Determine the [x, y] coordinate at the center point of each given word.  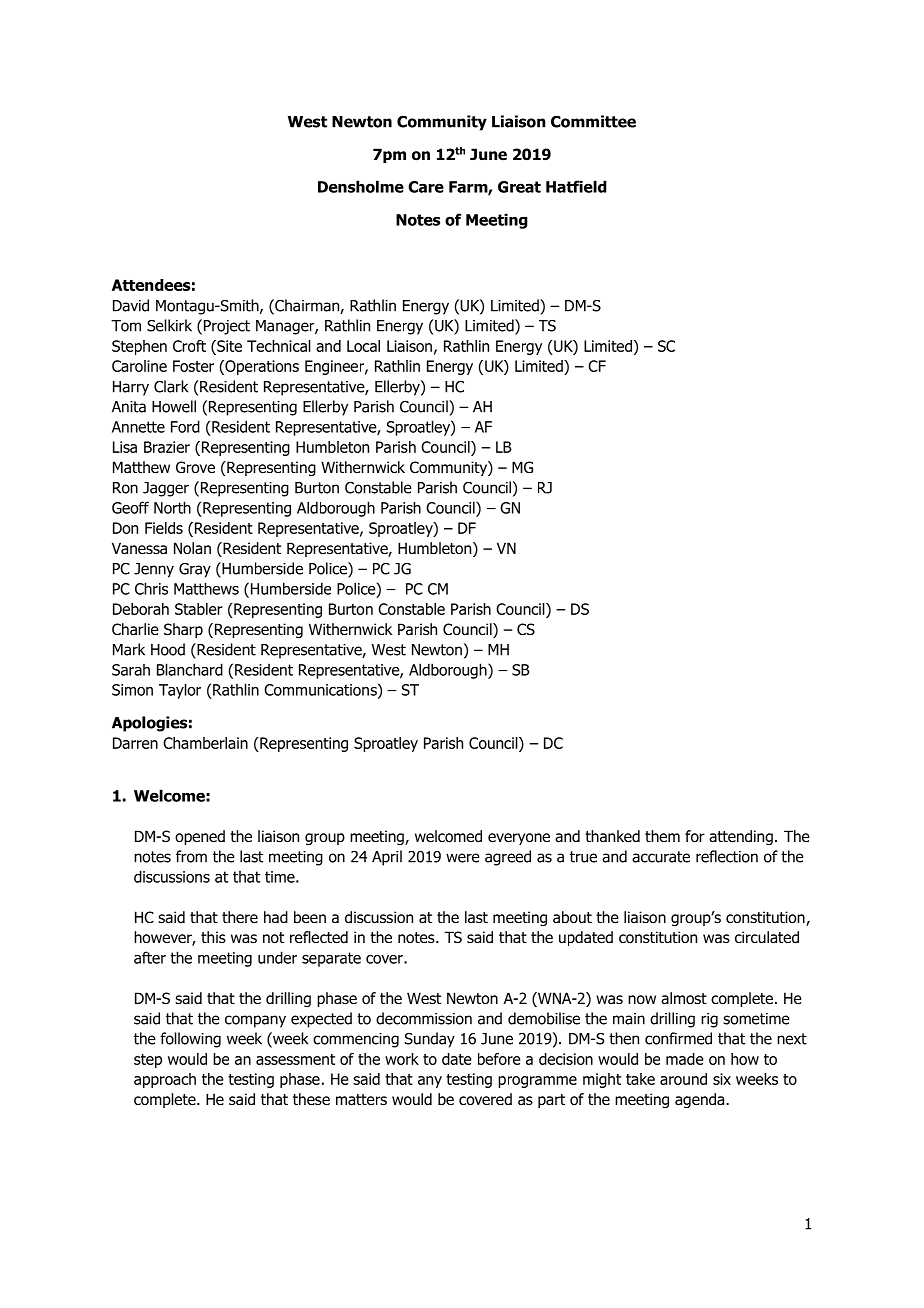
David [131, 305]
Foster [193, 366]
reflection [727, 856]
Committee [593, 121]
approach [165, 1080]
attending [741, 837]
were [463, 858]
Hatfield [576, 186]
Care [426, 187]
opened [200, 837]
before [499, 1059]
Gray [195, 570]
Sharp [183, 630]
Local [363, 346]
